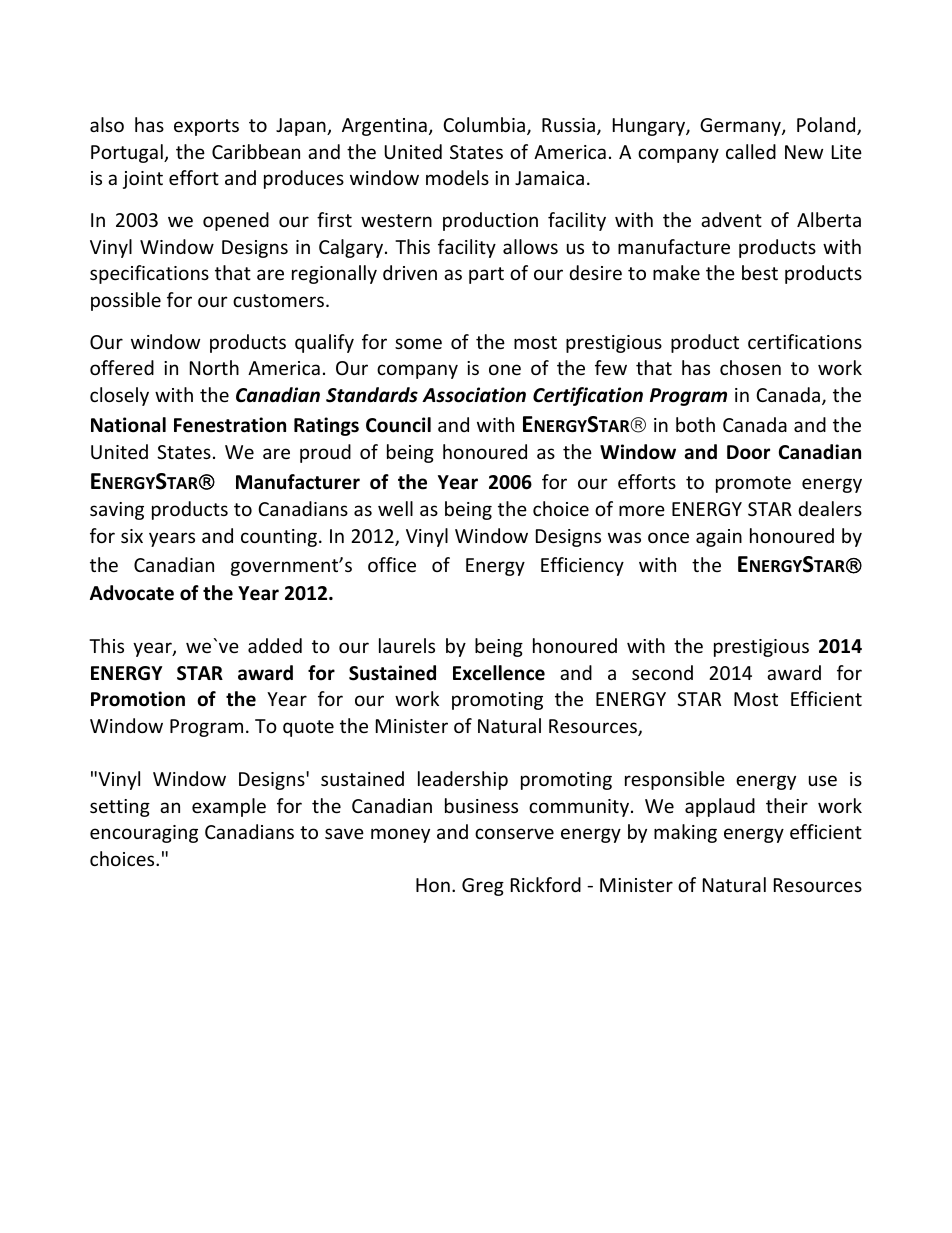  Describe the element at coordinates (750, 367) in the document. I see `chosen` at that location.
